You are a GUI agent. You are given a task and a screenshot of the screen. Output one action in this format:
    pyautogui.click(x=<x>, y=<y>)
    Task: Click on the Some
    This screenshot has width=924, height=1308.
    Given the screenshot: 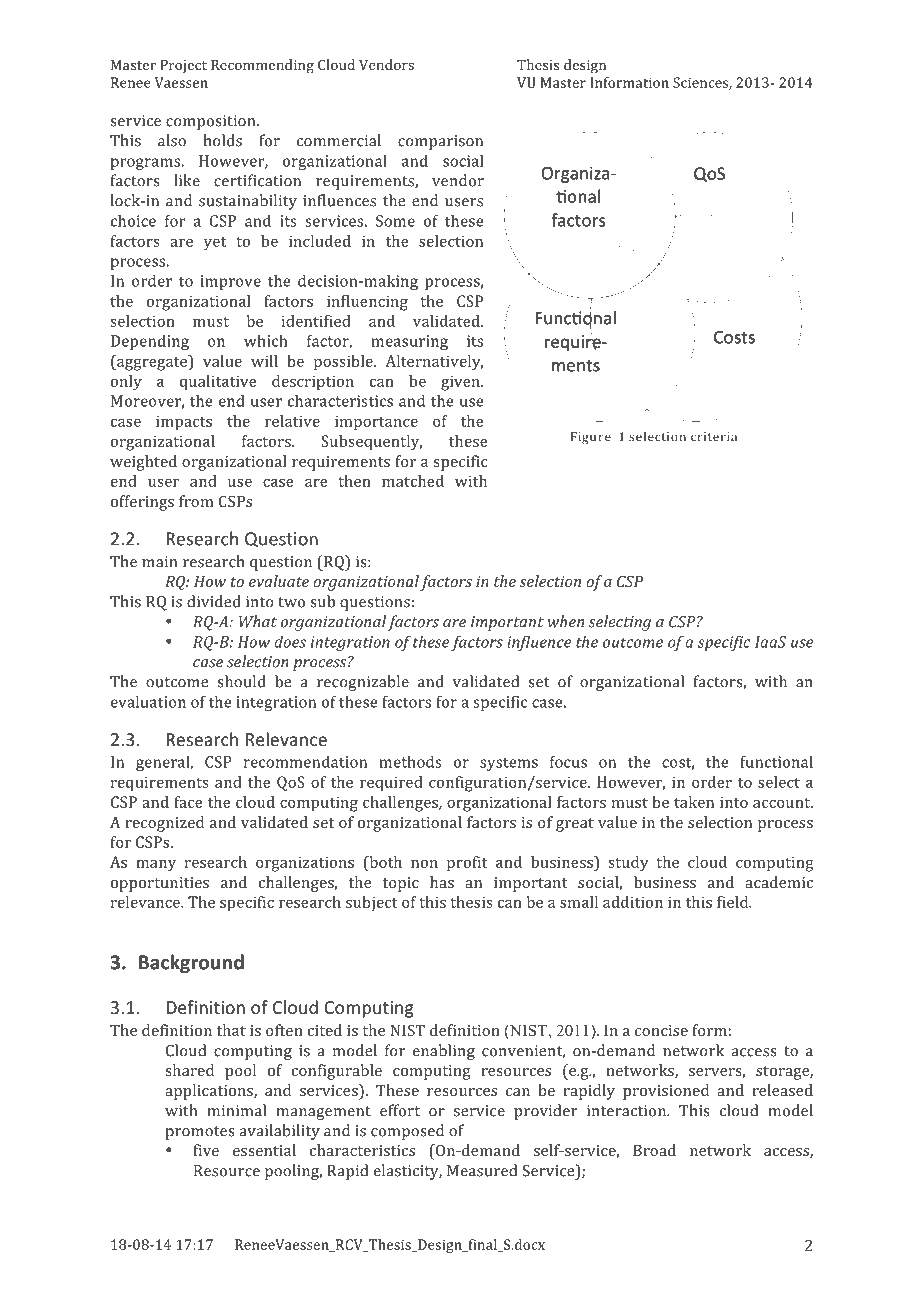 What is the action you would take?
    pyautogui.click(x=395, y=221)
